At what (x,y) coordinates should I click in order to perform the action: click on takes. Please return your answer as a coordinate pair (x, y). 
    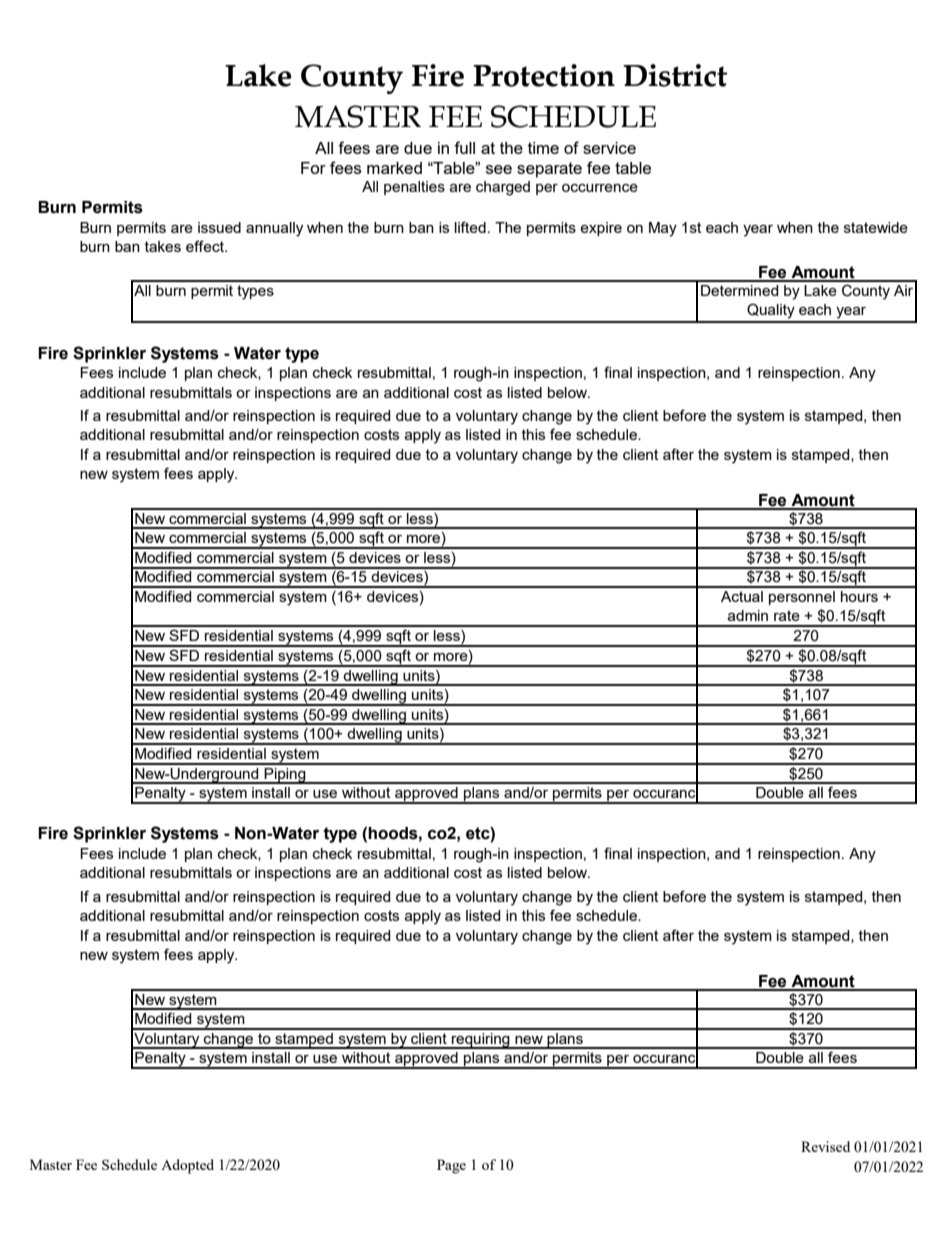
    Looking at the image, I should click on (163, 246).
